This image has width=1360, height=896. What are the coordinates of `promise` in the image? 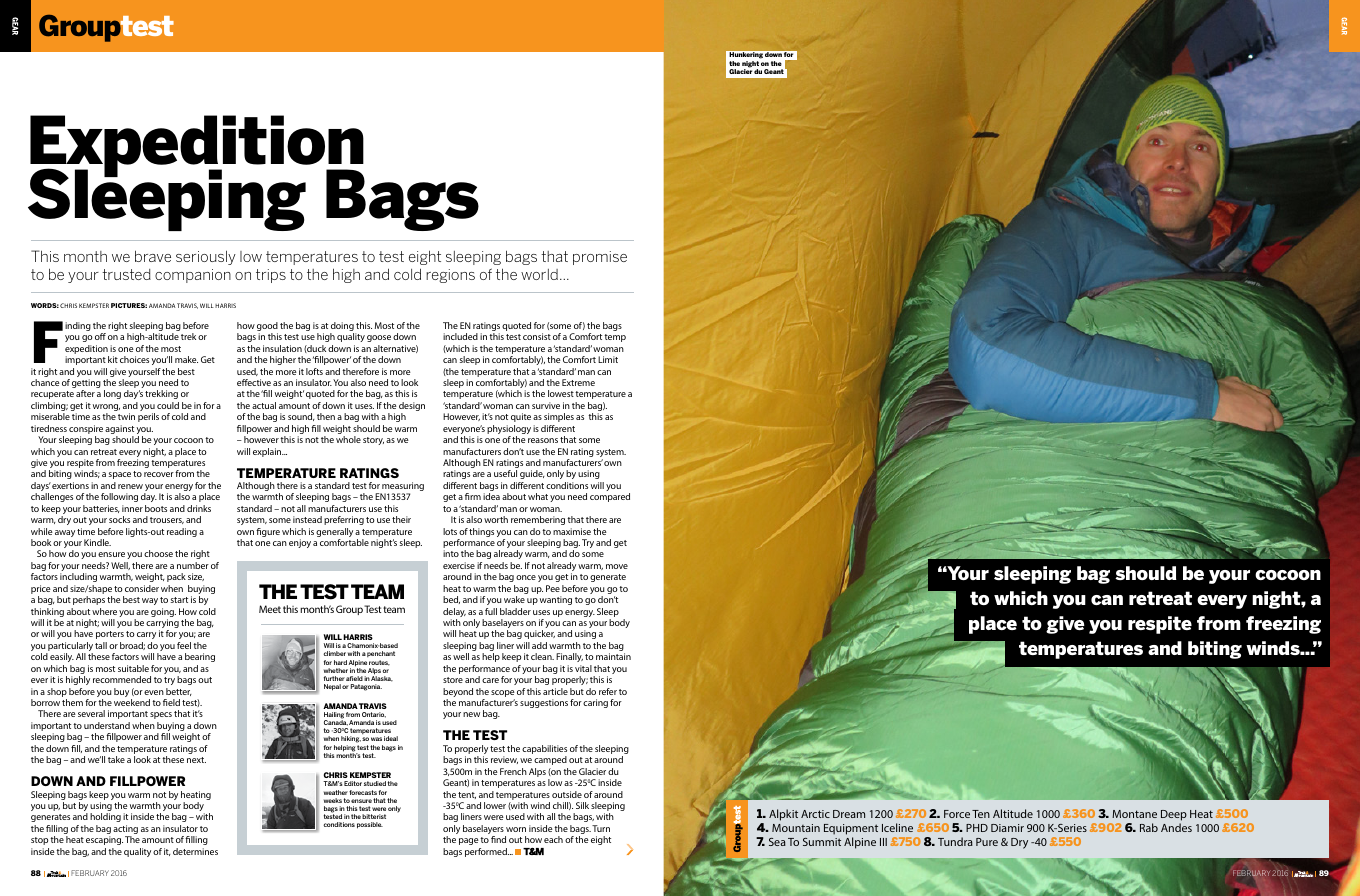 It's located at (600, 258).
